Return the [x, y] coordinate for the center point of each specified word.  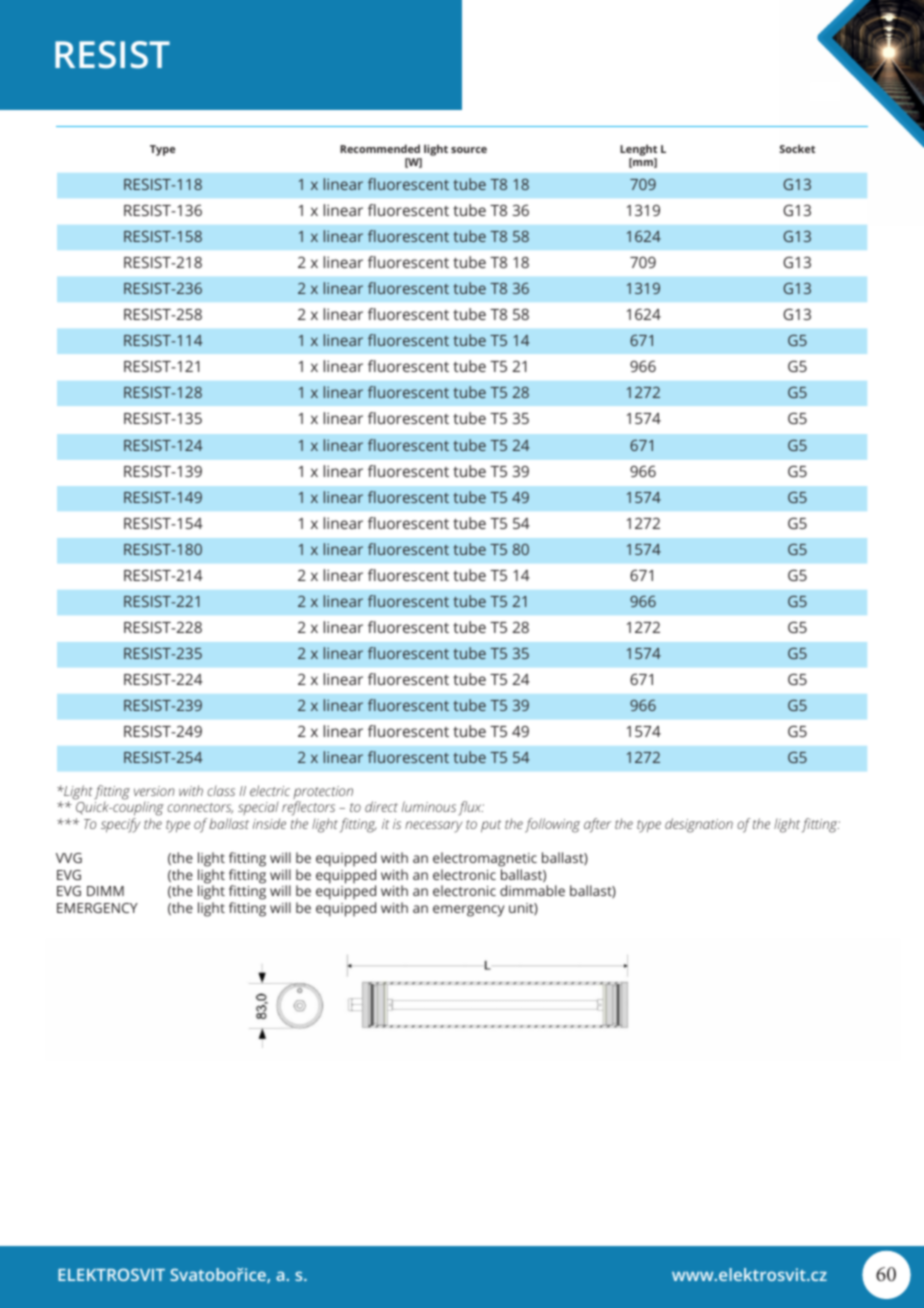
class [221, 790]
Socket [797, 148]
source [469, 150]
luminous [429, 806]
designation [699, 825]
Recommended [380, 148]
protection [323, 794]
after [597, 825]
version [154, 791]
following [552, 825]
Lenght [638, 150]
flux [471, 808]
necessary [433, 827]
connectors [200, 808]
